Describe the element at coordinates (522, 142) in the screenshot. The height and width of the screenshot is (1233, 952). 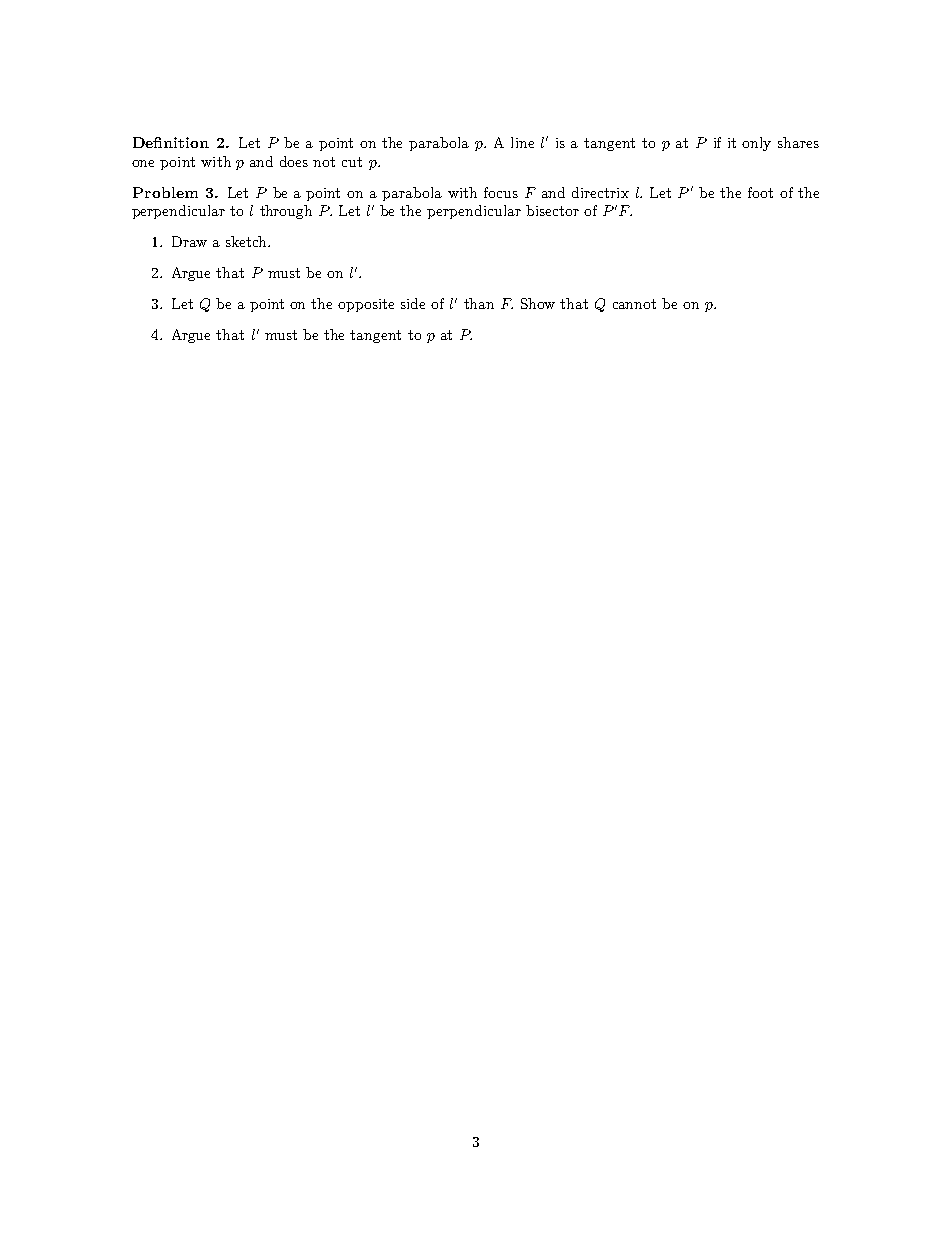
I see `line` at that location.
